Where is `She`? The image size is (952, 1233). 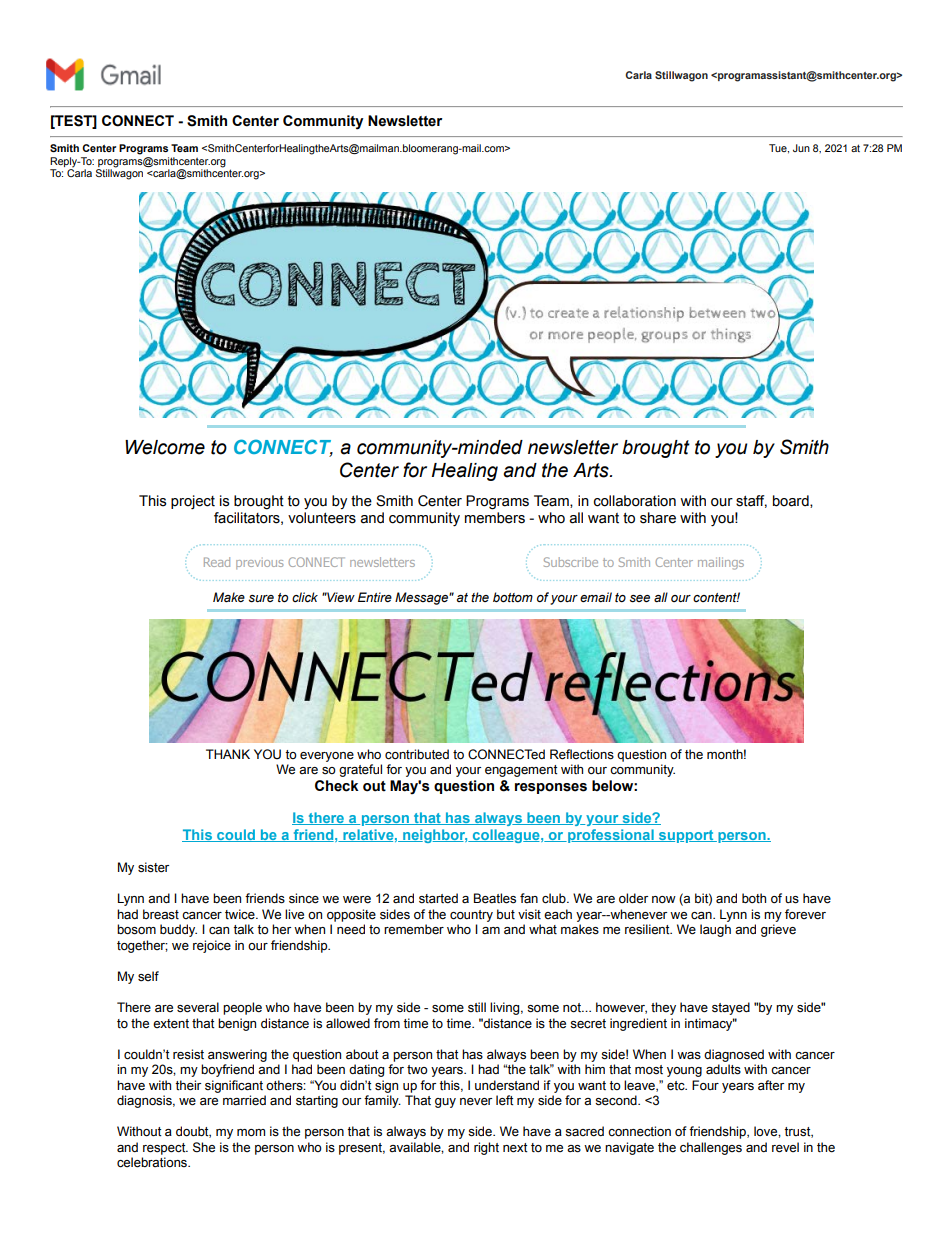
She is located at coordinates (204, 1147).
